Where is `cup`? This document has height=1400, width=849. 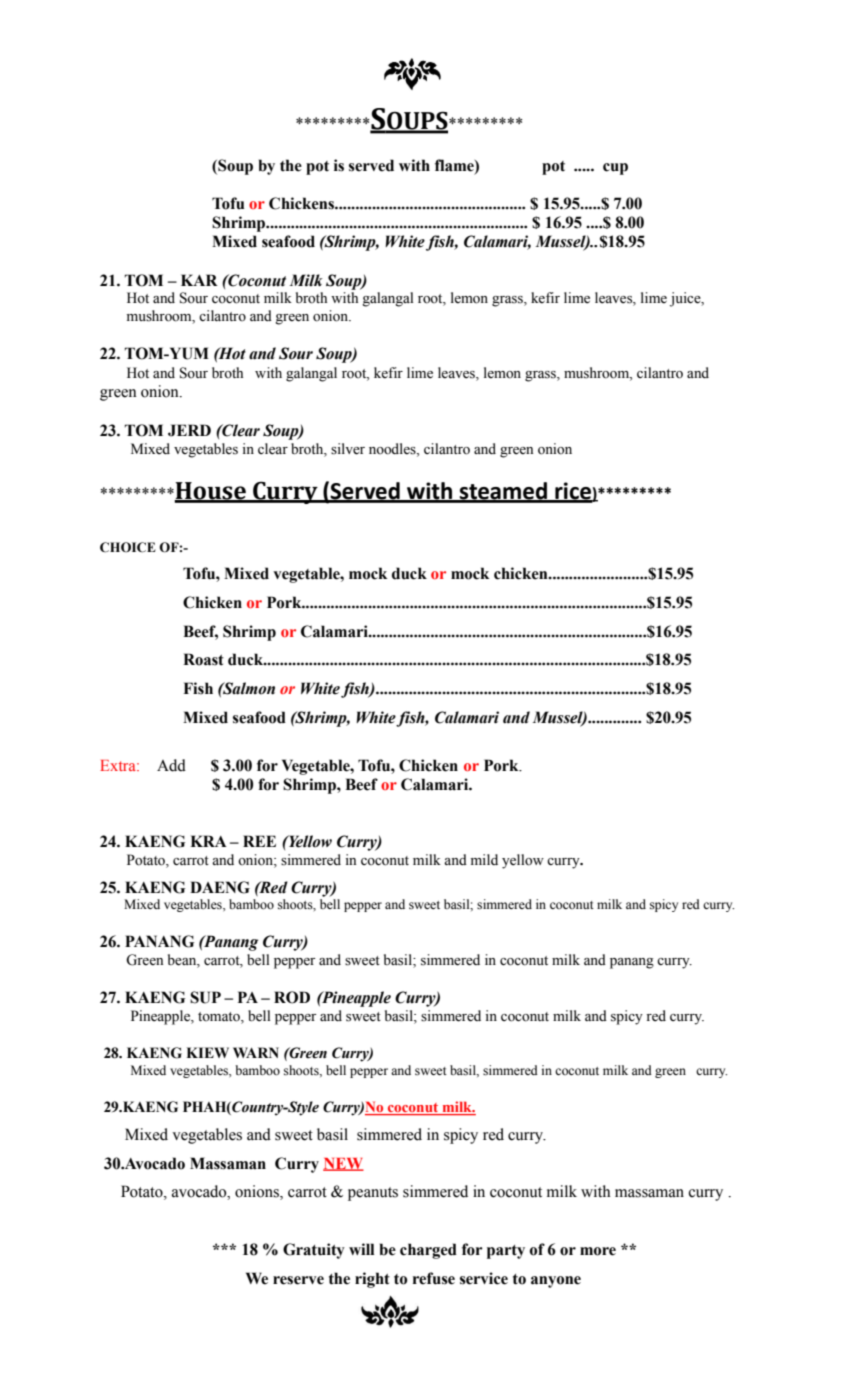 cup is located at coordinates (615, 169).
